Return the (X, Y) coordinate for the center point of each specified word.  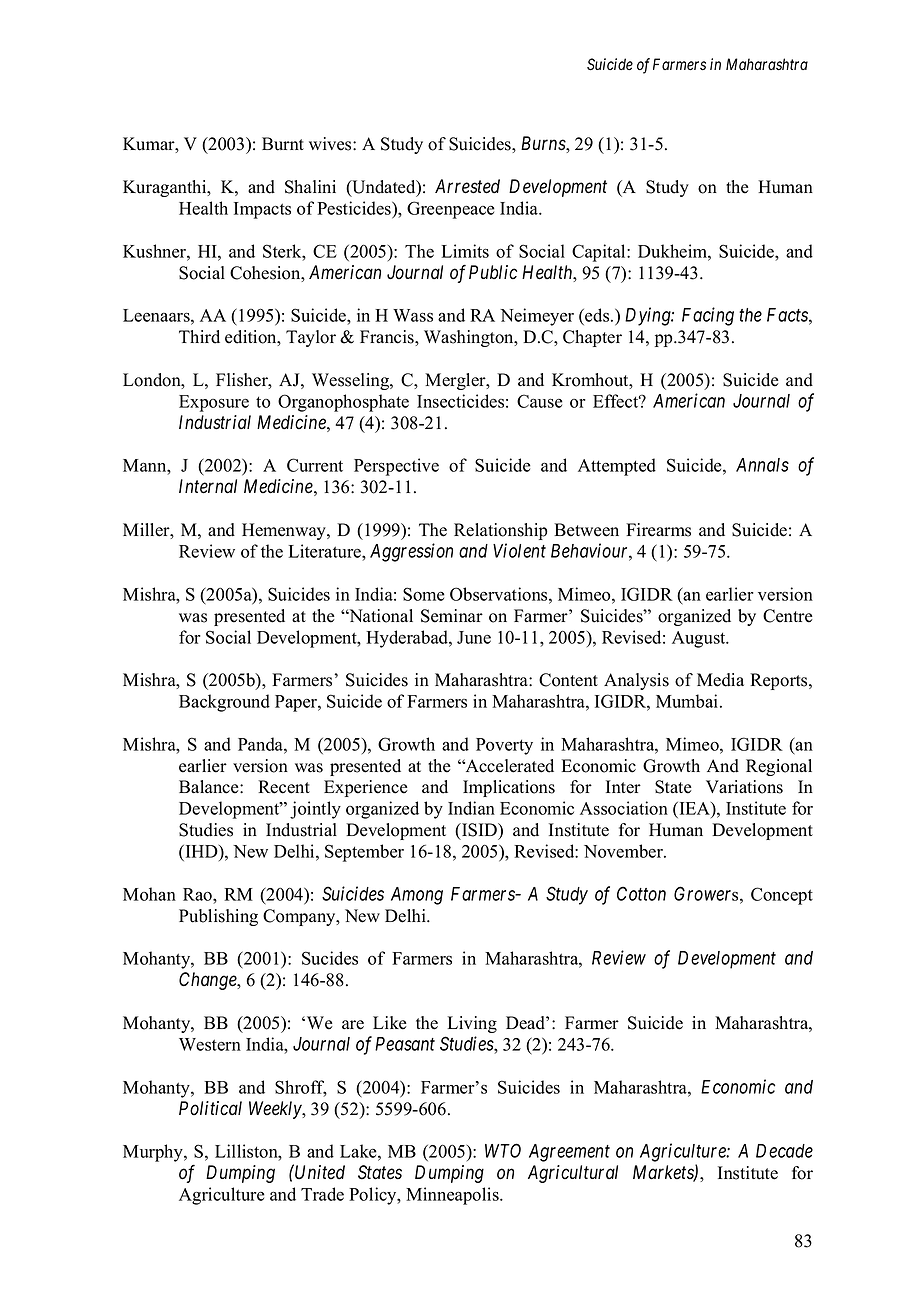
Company (300, 917)
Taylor (311, 338)
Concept (782, 896)
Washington (470, 338)
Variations (744, 787)
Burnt (283, 144)
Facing (708, 316)
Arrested (467, 186)
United (320, 1172)
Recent (284, 787)
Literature (326, 551)
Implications (509, 788)
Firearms (658, 530)
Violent (519, 550)
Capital (600, 253)
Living (472, 1024)
